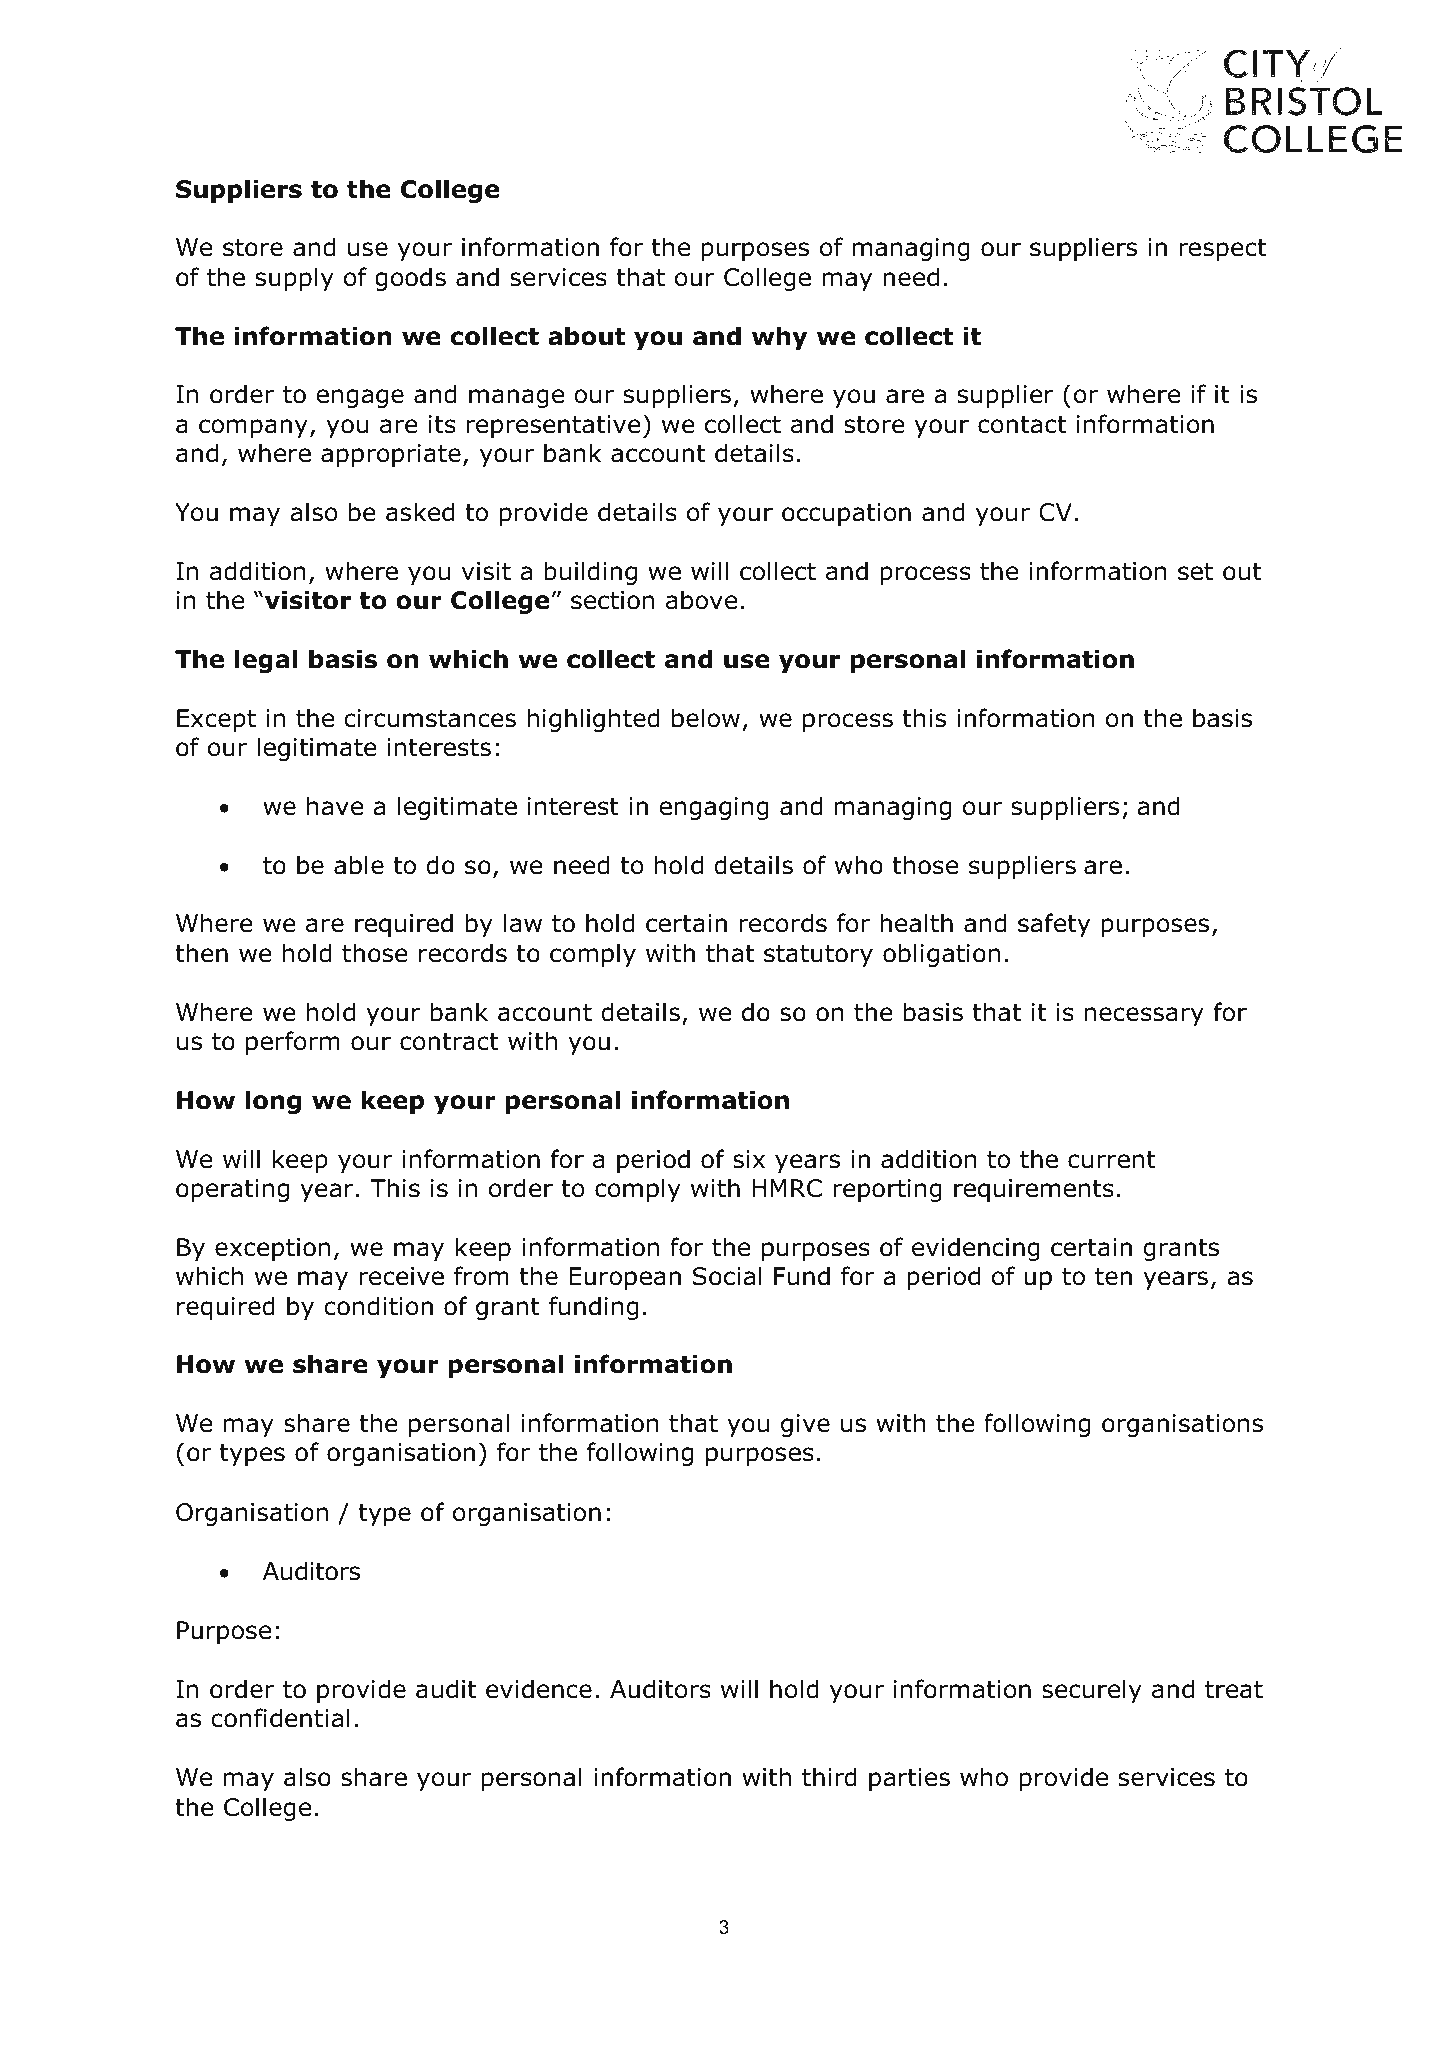 The image size is (1448, 2048). I want to click on confidential, so click(280, 1718).
